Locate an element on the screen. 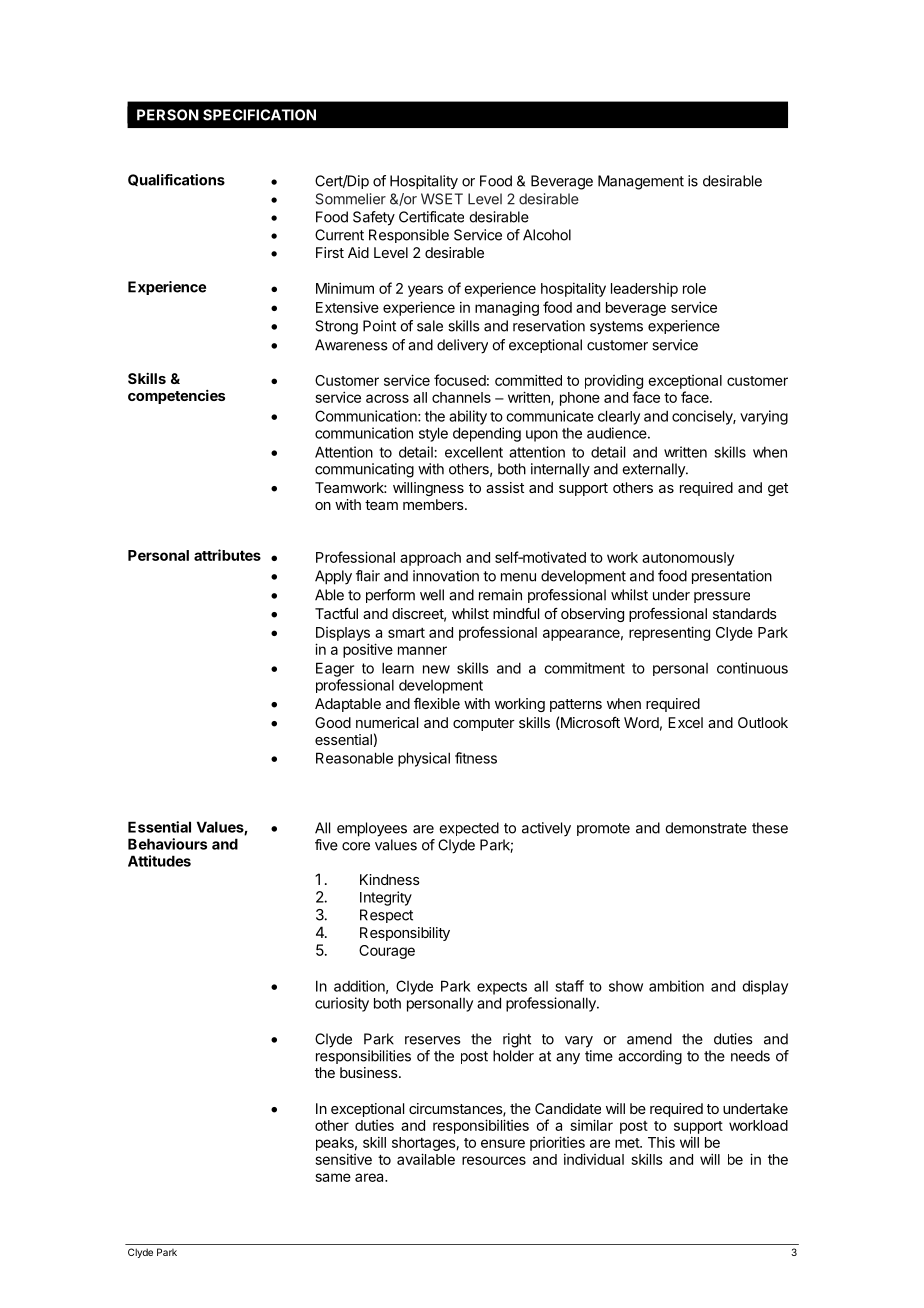 This screenshot has width=924, height=1308. SPECIFICATION is located at coordinates (259, 115).
